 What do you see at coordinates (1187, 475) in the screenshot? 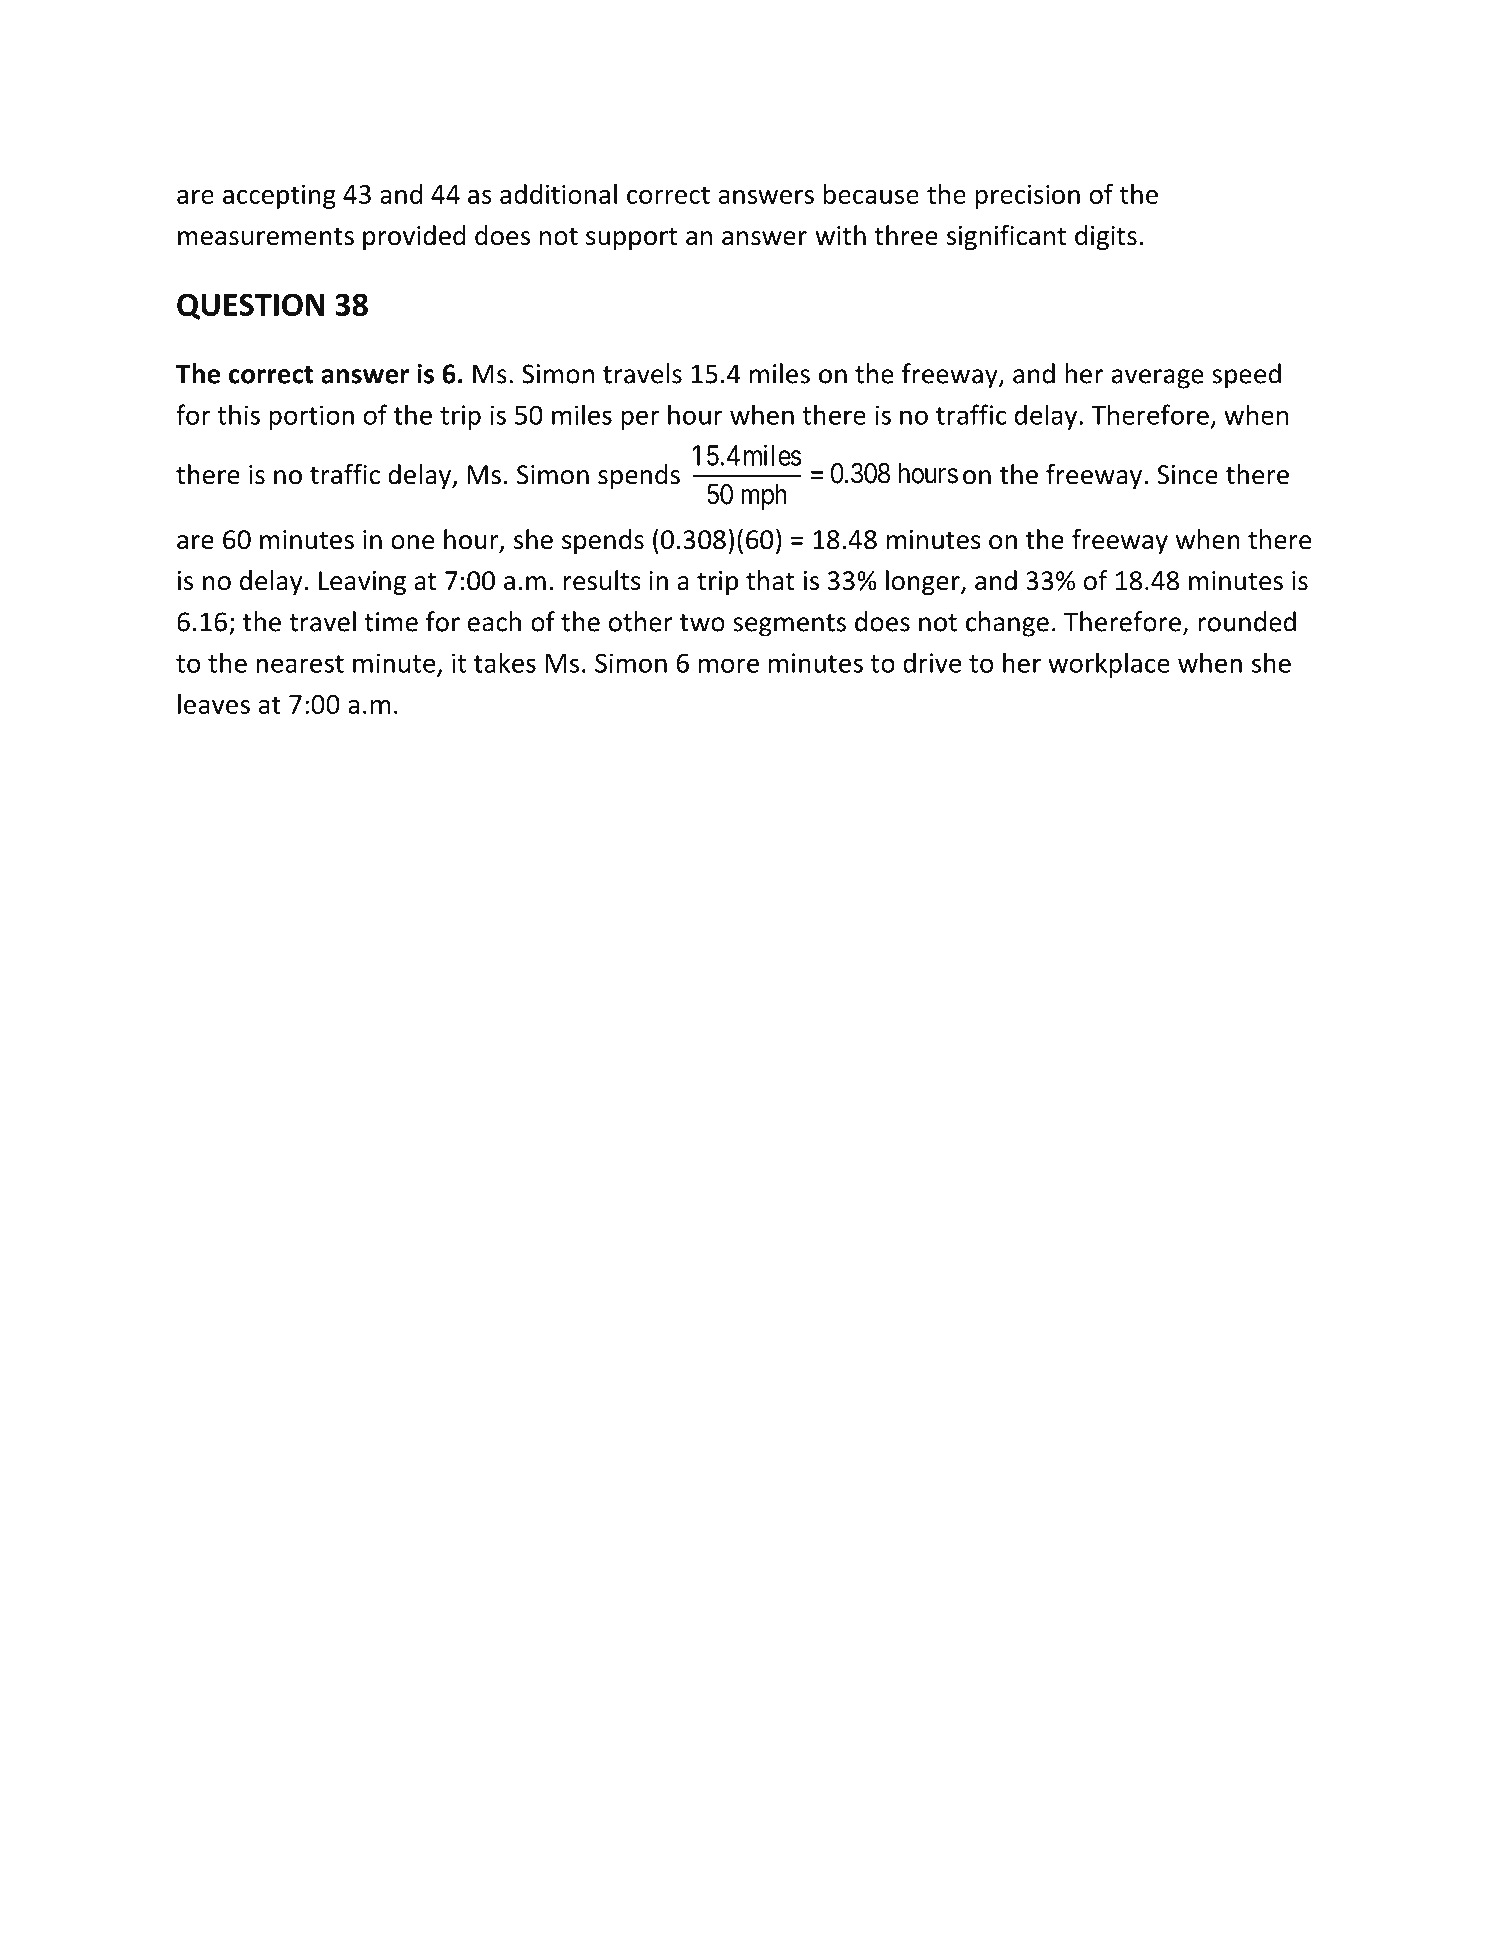
I see `Since` at bounding box center [1187, 475].
